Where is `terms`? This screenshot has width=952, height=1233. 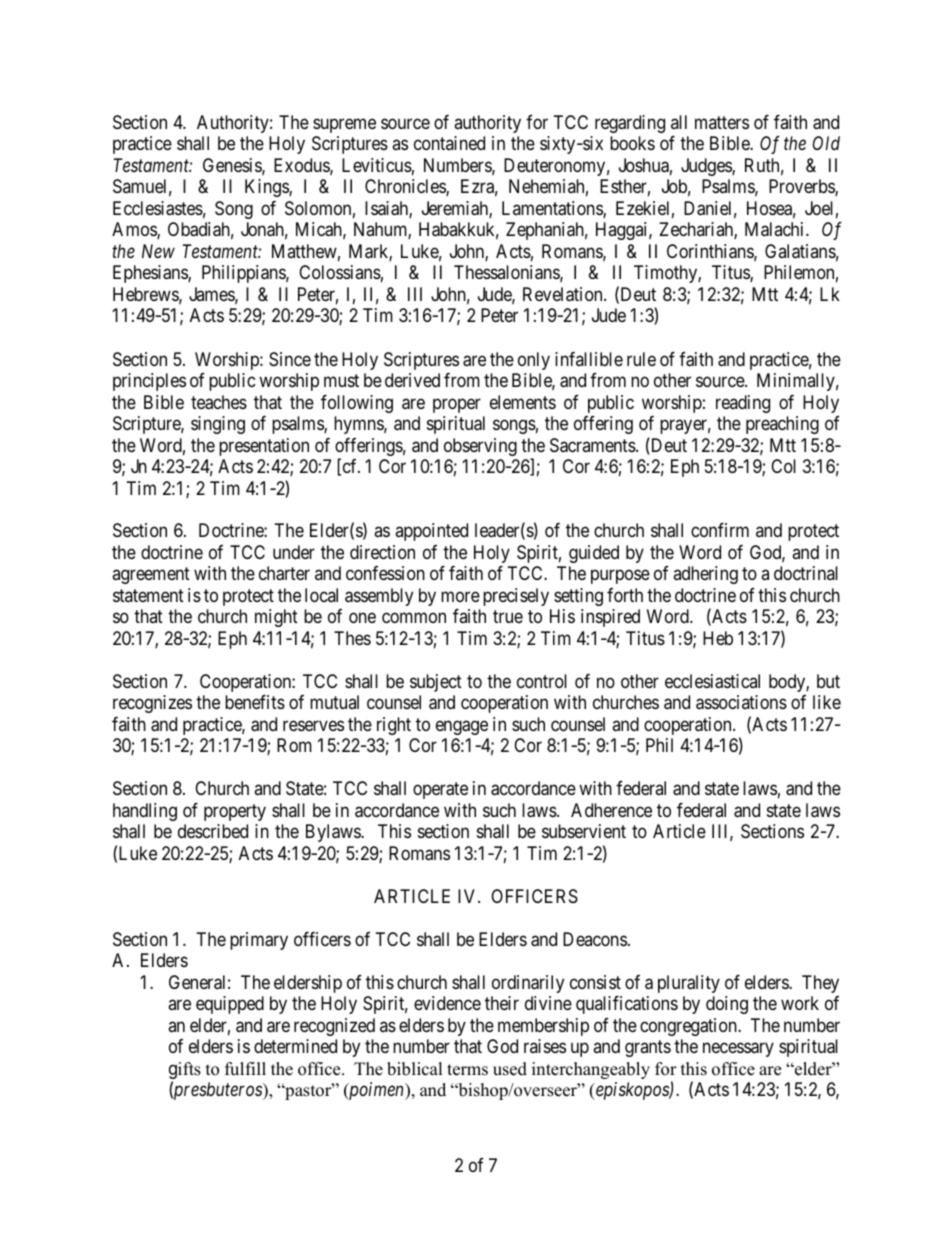 terms is located at coordinates (467, 1070).
